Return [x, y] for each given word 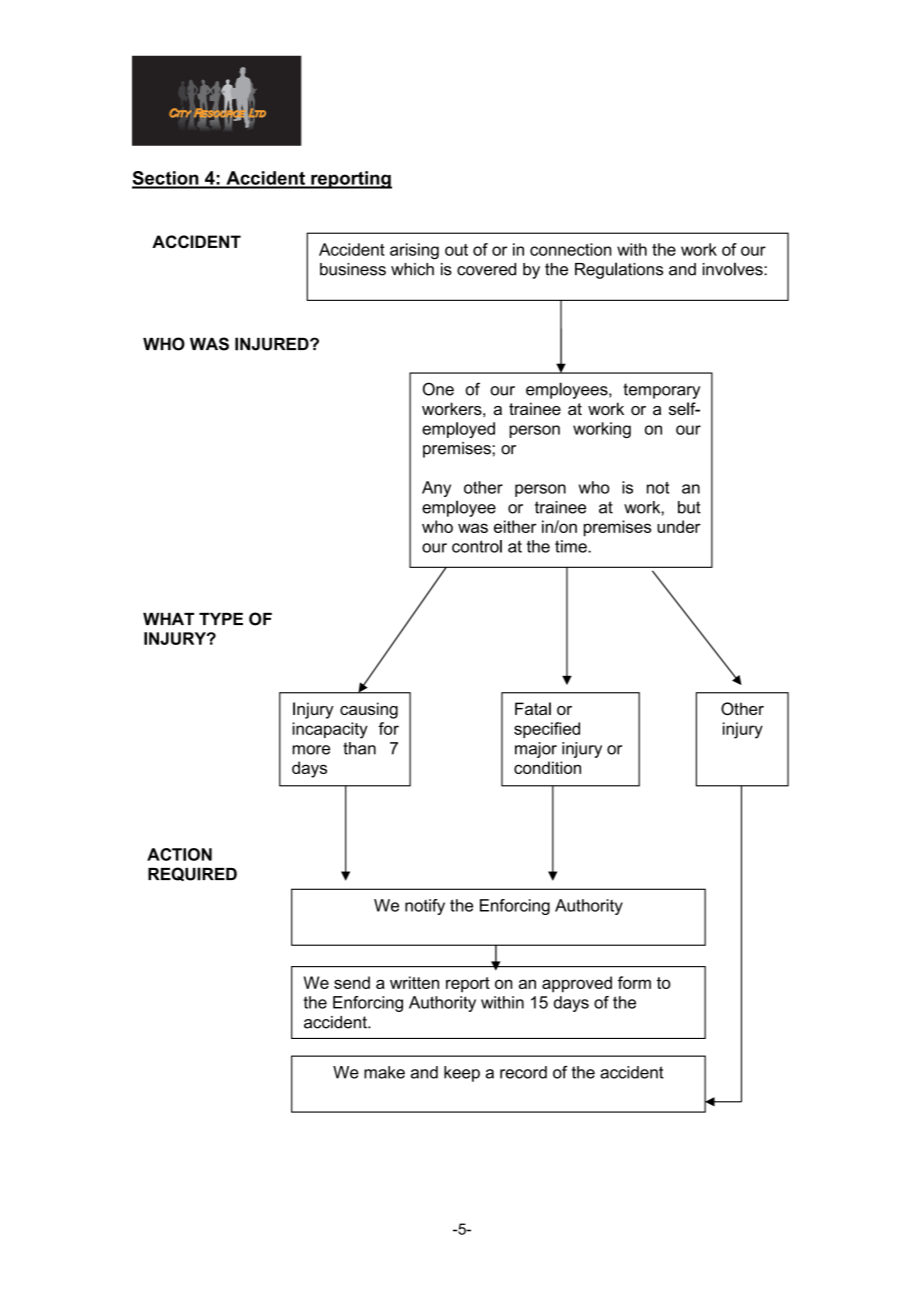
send [352, 982]
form [634, 982]
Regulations [619, 270]
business [353, 269]
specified [547, 730]
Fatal [533, 708]
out [456, 250]
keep [462, 1074]
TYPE [221, 619]
